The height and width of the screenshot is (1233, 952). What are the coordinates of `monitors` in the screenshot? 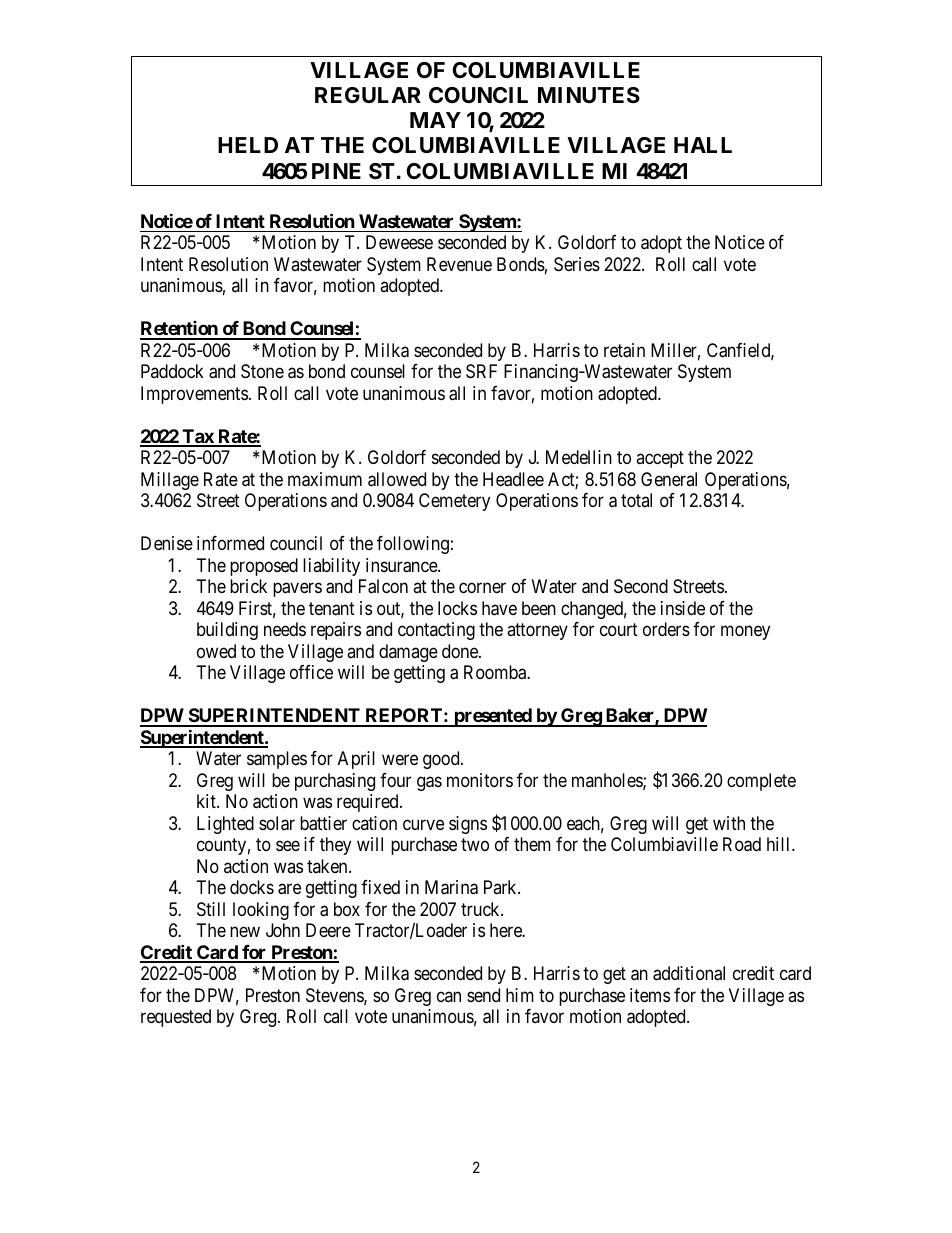 It's located at (480, 780).
